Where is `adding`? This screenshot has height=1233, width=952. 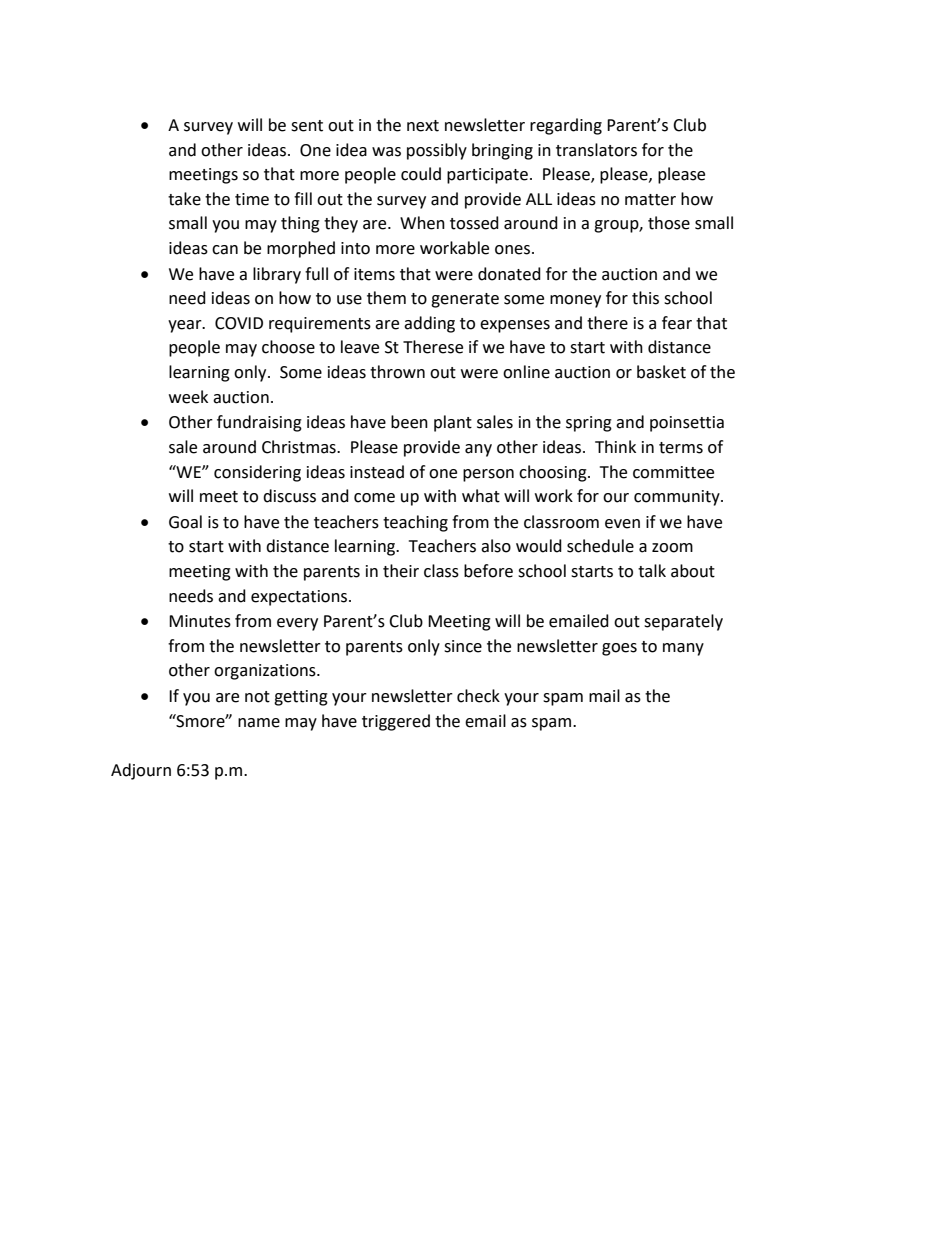 adding is located at coordinates (429, 324).
